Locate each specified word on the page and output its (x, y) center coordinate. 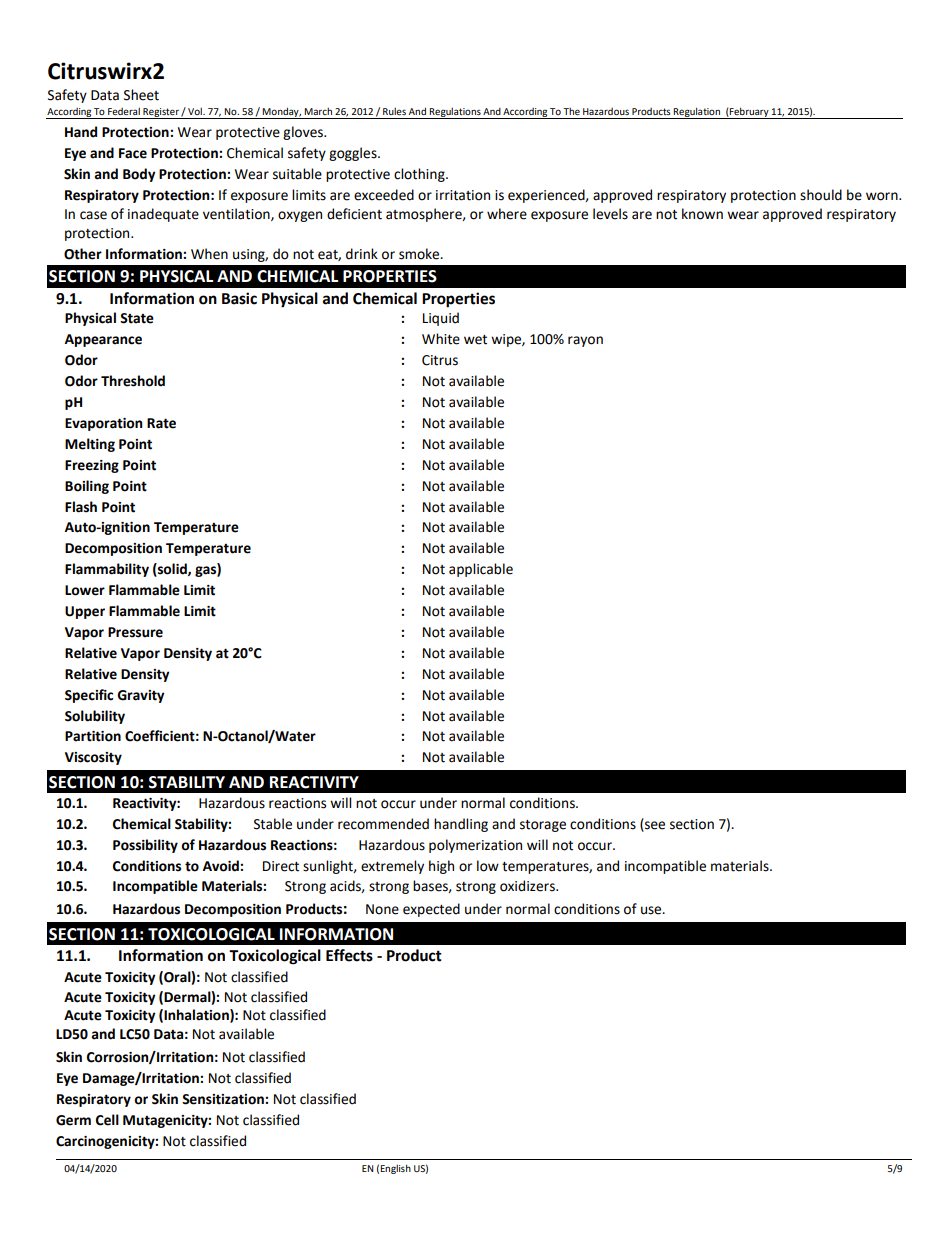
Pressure (135, 632)
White (441, 339)
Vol (196, 111)
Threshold (133, 381)
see (654, 826)
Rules (394, 111)
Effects (349, 955)
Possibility (145, 846)
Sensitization (224, 1099)
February (749, 113)
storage (543, 826)
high (441, 867)
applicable (481, 570)
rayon (585, 341)
